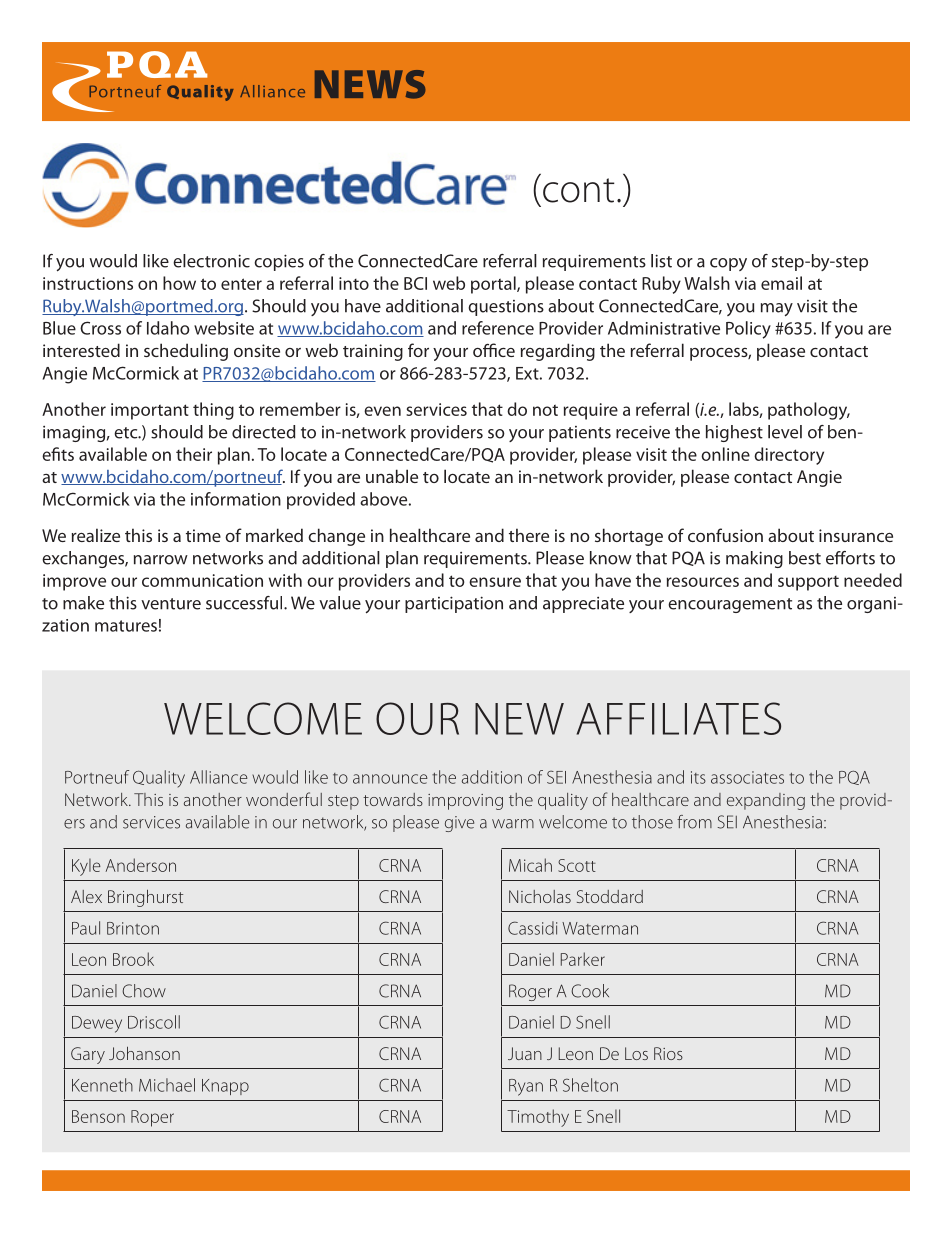  What do you see at coordinates (141, 865) in the screenshot?
I see `Anderson` at bounding box center [141, 865].
